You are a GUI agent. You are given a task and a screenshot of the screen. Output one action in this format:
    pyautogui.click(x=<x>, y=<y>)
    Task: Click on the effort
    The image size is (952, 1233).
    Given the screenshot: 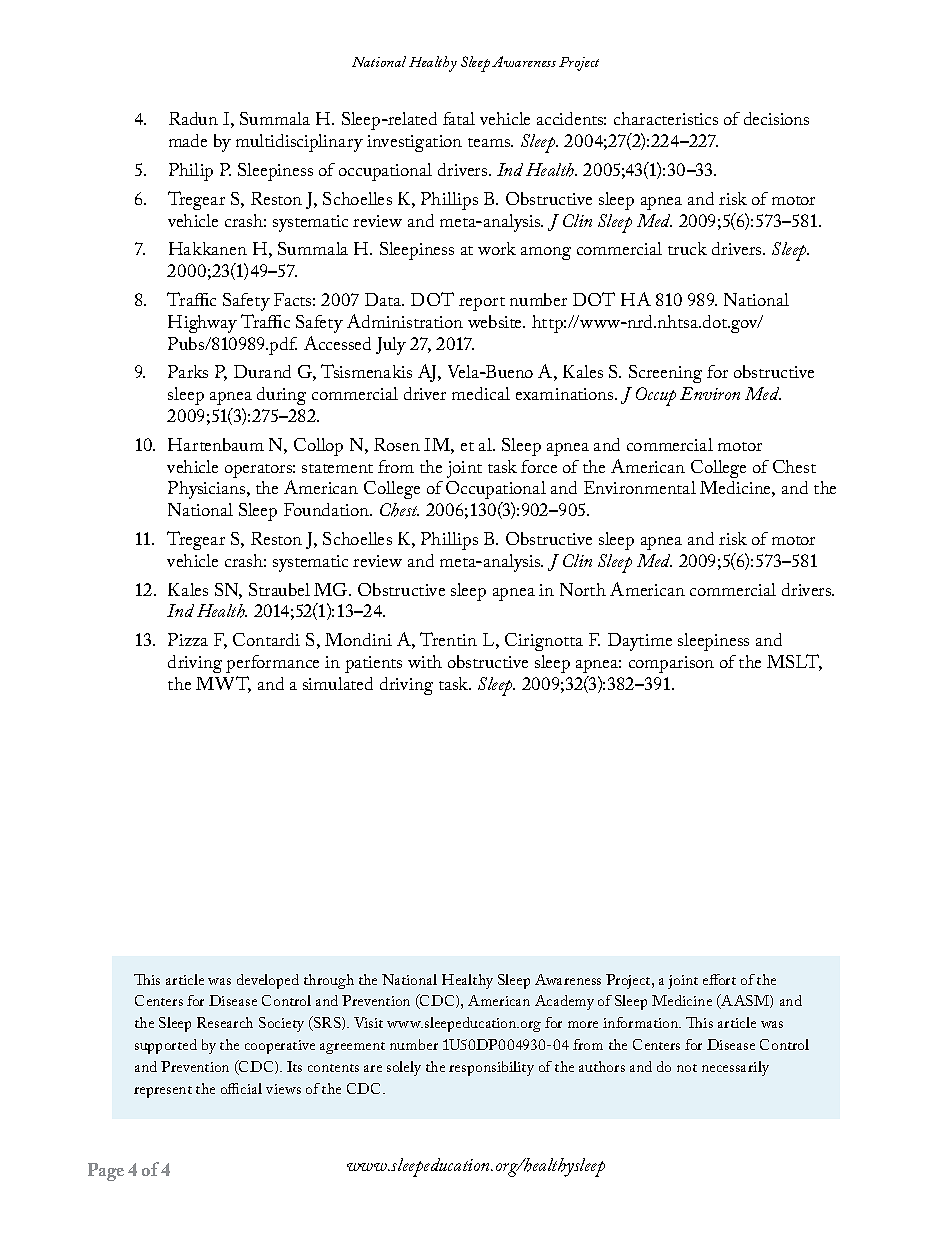 What is the action you would take?
    pyautogui.click(x=719, y=979)
